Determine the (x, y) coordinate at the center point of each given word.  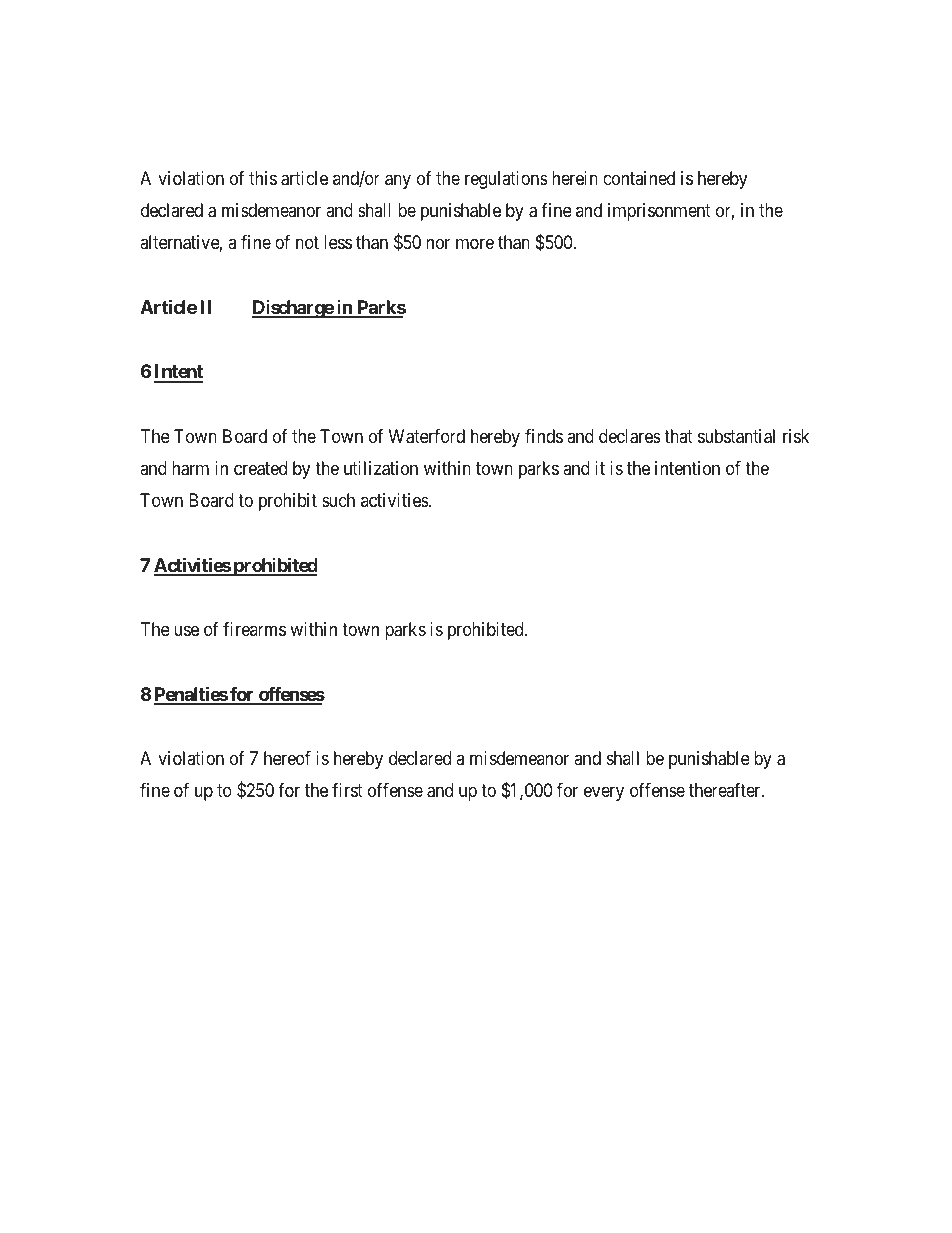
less (338, 242)
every (604, 793)
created (260, 468)
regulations (506, 180)
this (263, 178)
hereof (287, 758)
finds (544, 436)
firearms (254, 629)
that (678, 436)
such (338, 500)
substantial (736, 436)
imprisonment (659, 212)
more (475, 244)
